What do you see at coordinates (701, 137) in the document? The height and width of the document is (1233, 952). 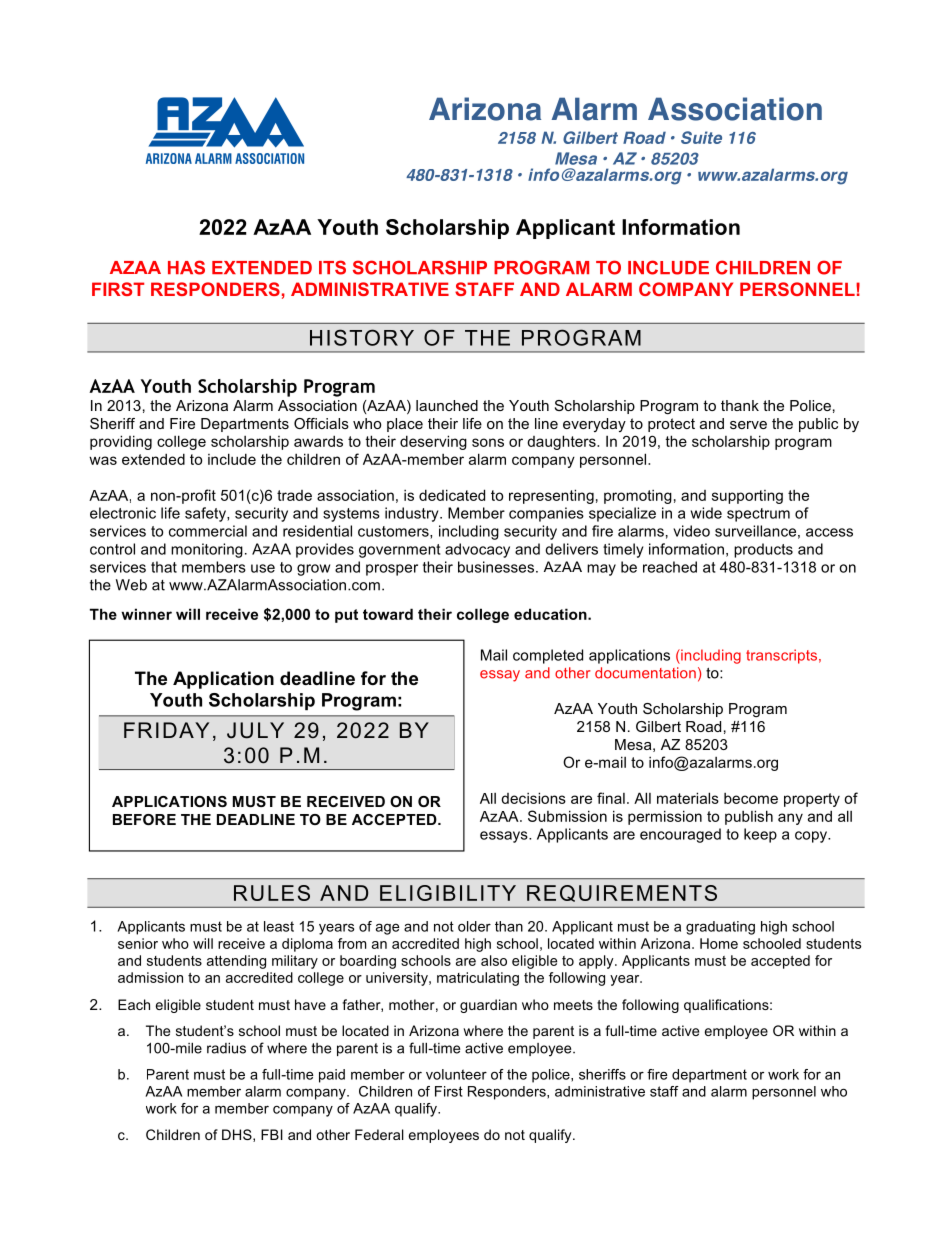 I see `Suite` at bounding box center [701, 137].
